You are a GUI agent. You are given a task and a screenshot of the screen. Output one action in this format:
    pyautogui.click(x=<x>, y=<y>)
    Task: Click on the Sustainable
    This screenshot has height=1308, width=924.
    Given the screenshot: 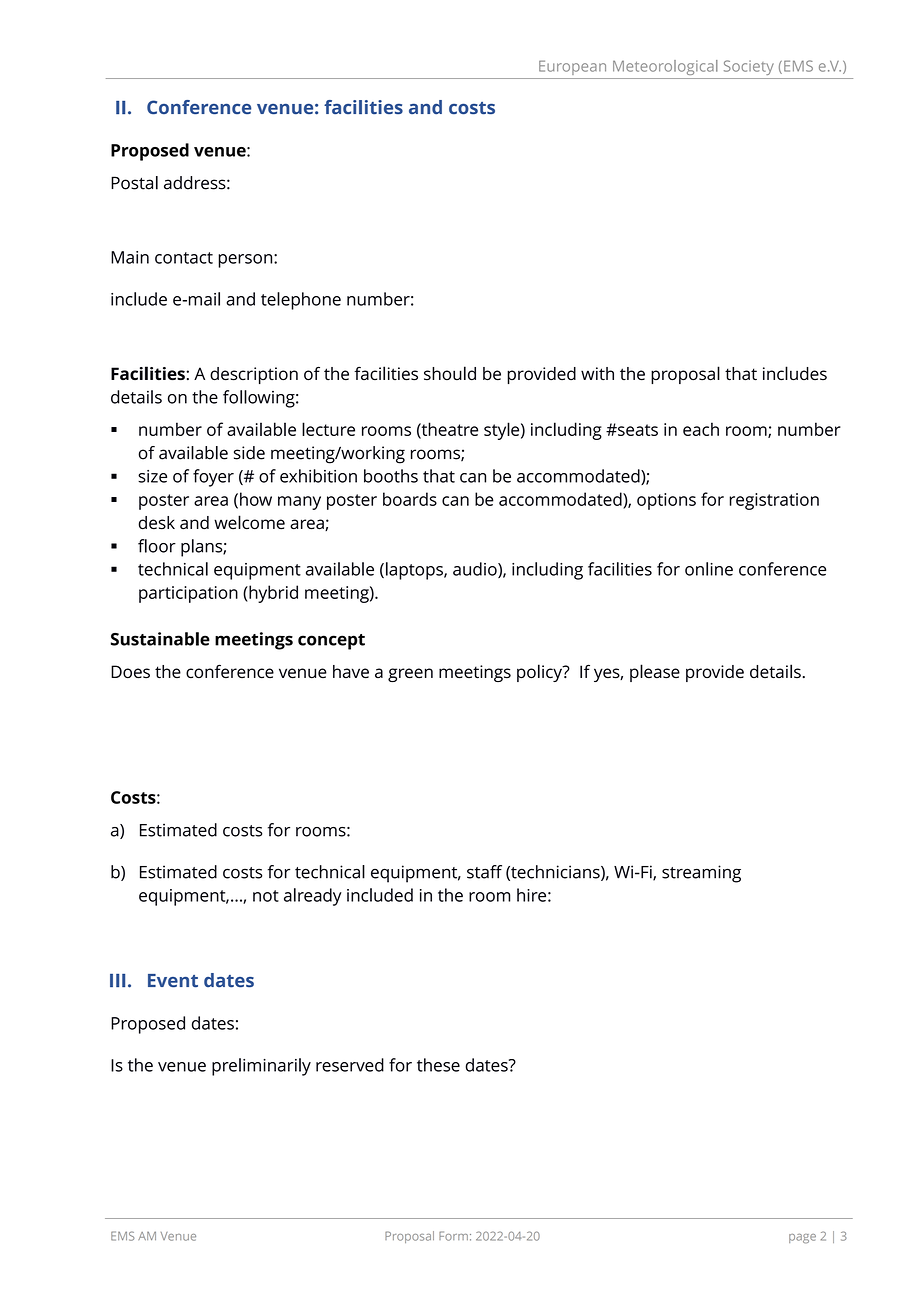 What is the action you would take?
    pyautogui.click(x=160, y=639)
